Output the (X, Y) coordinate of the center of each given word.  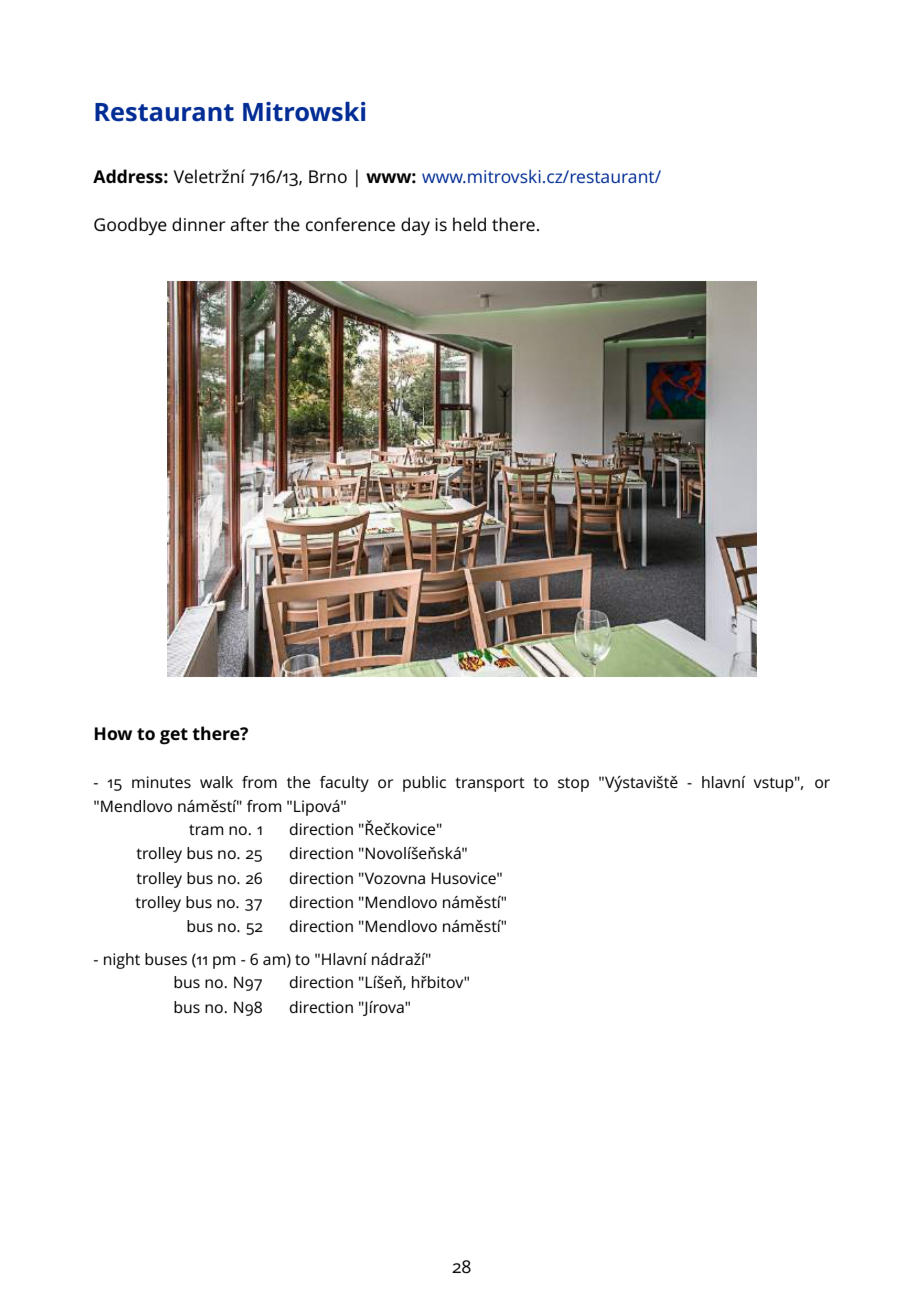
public (424, 784)
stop (573, 785)
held (469, 224)
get (174, 736)
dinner (199, 224)
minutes (161, 782)
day (415, 226)
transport (490, 784)
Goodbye (130, 226)
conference (350, 224)
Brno (328, 176)
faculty (344, 784)
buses (166, 959)
